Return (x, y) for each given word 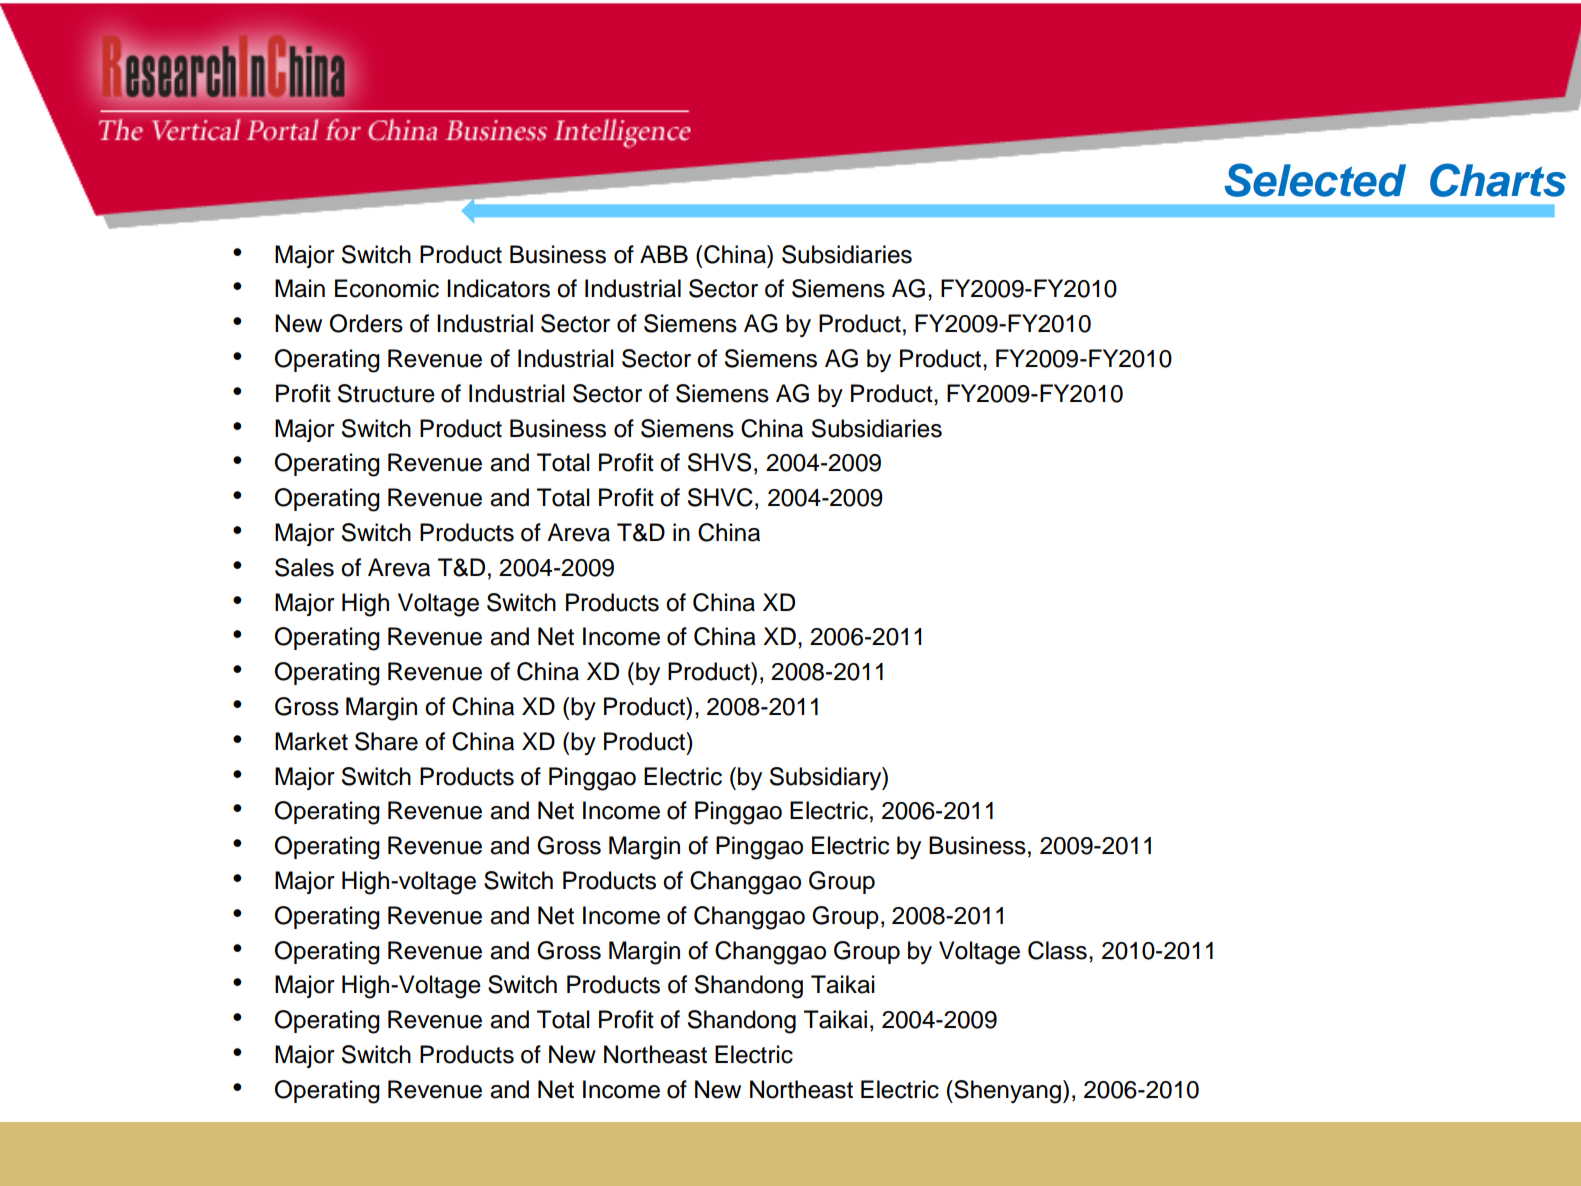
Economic (387, 288)
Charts (1498, 180)
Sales (304, 567)
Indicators (498, 288)
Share (386, 741)
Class (1057, 950)
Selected (1315, 180)
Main (300, 288)
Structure (386, 393)
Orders (366, 323)
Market (311, 741)
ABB (664, 254)
